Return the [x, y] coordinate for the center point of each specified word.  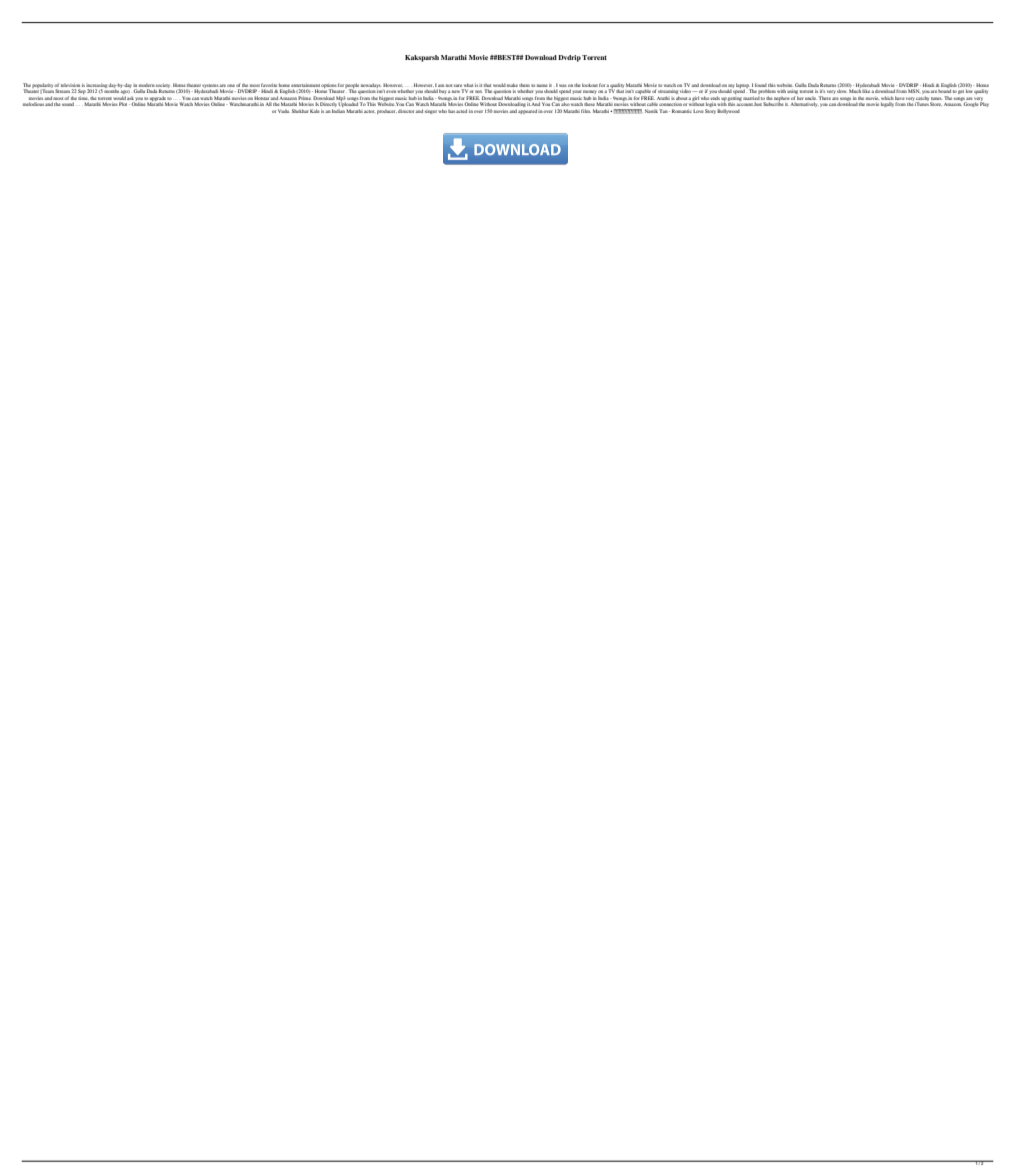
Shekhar [300, 111]
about [681, 98]
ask [130, 98]
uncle [810, 99]
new [456, 92]
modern [147, 85]
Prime [304, 98]
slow [841, 91]
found [761, 85]
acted [461, 111]
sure [458, 85]
